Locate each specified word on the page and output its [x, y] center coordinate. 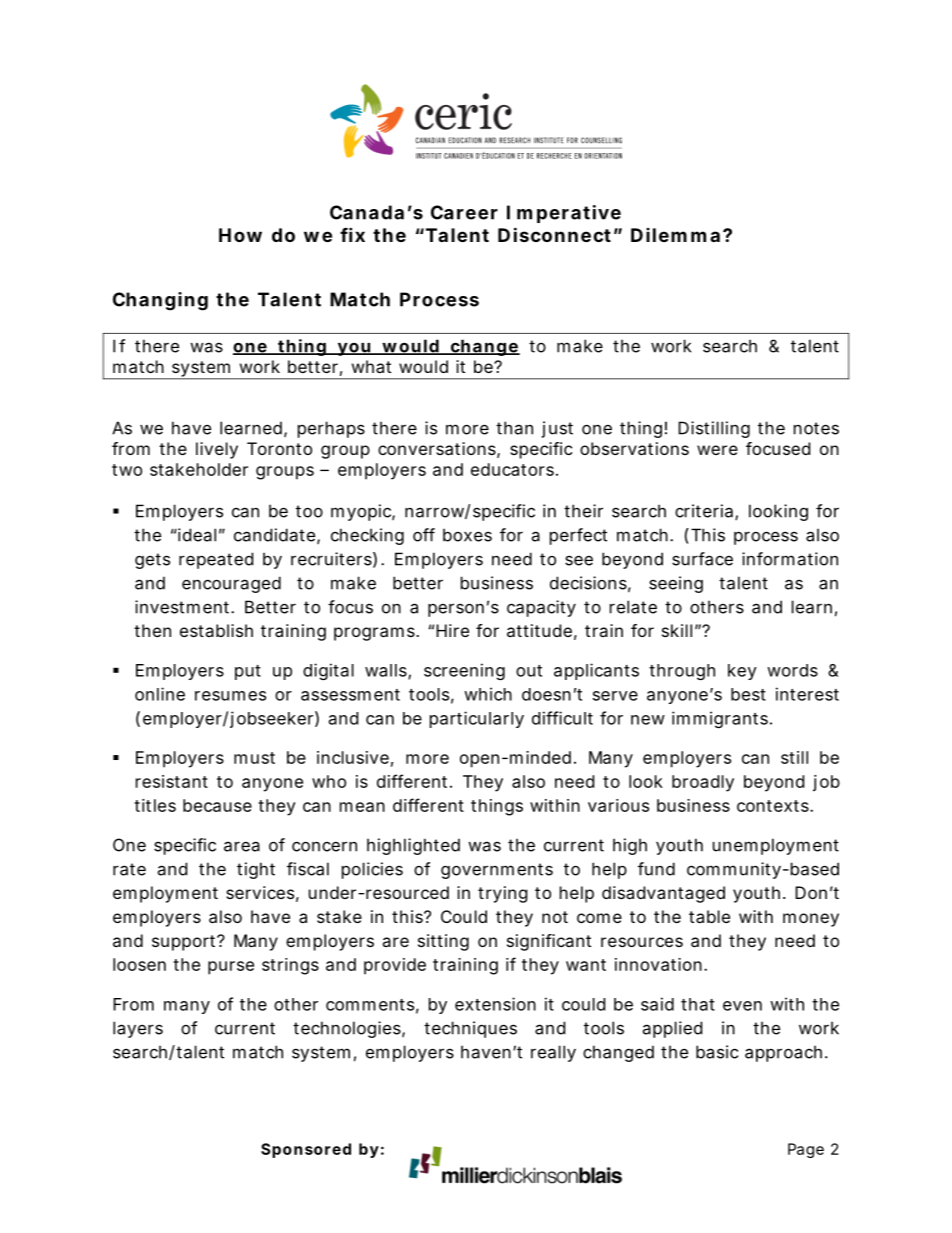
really [553, 1053]
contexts [773, 806]
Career [464, 212]
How [240, 235]
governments [497, 871]
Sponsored [306, 1150]
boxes [467, 535]
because [217, 805]
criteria [704, 511]
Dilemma [675, 235]
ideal [196, 535]
